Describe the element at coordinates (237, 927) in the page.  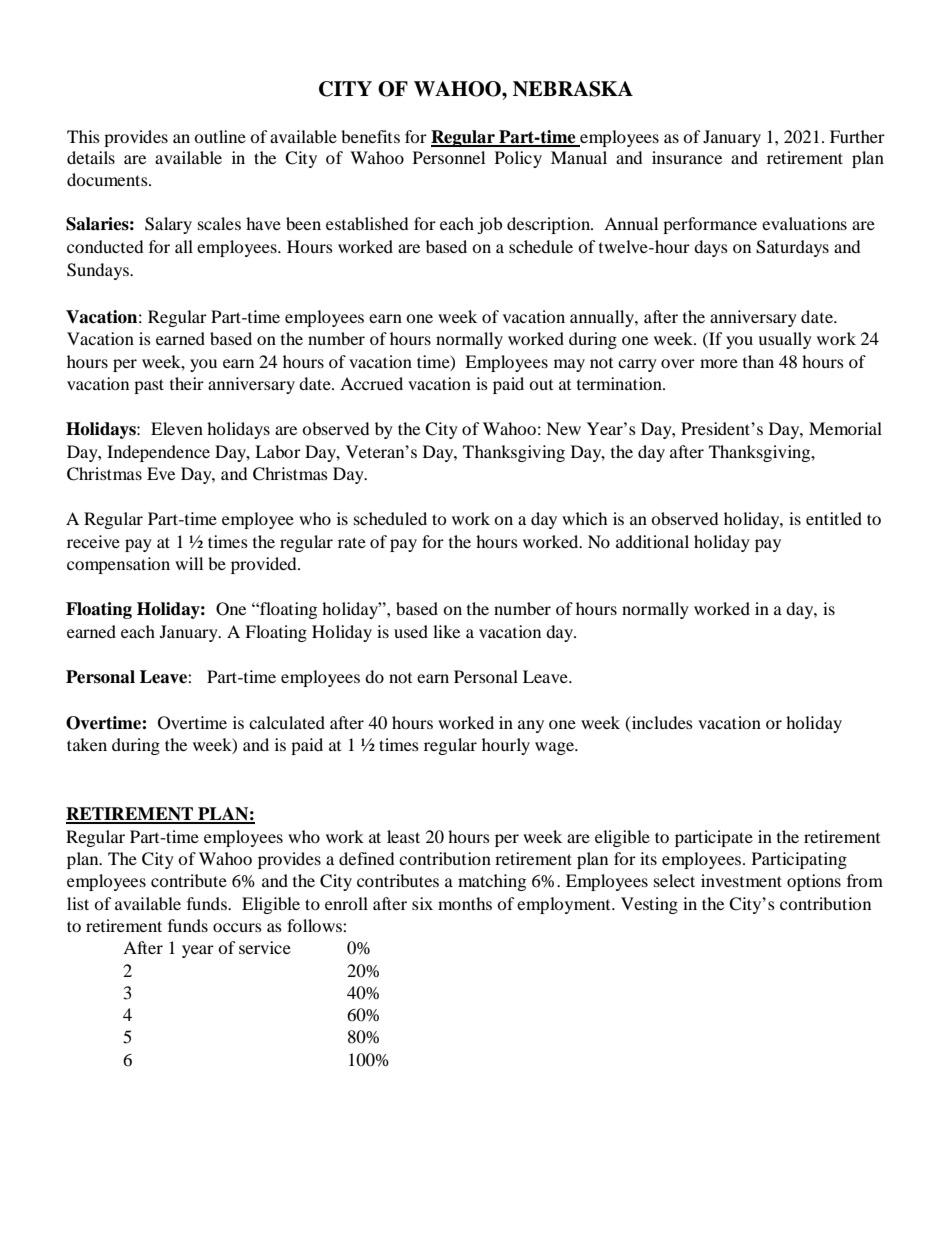
I see `occurs` at that location.
